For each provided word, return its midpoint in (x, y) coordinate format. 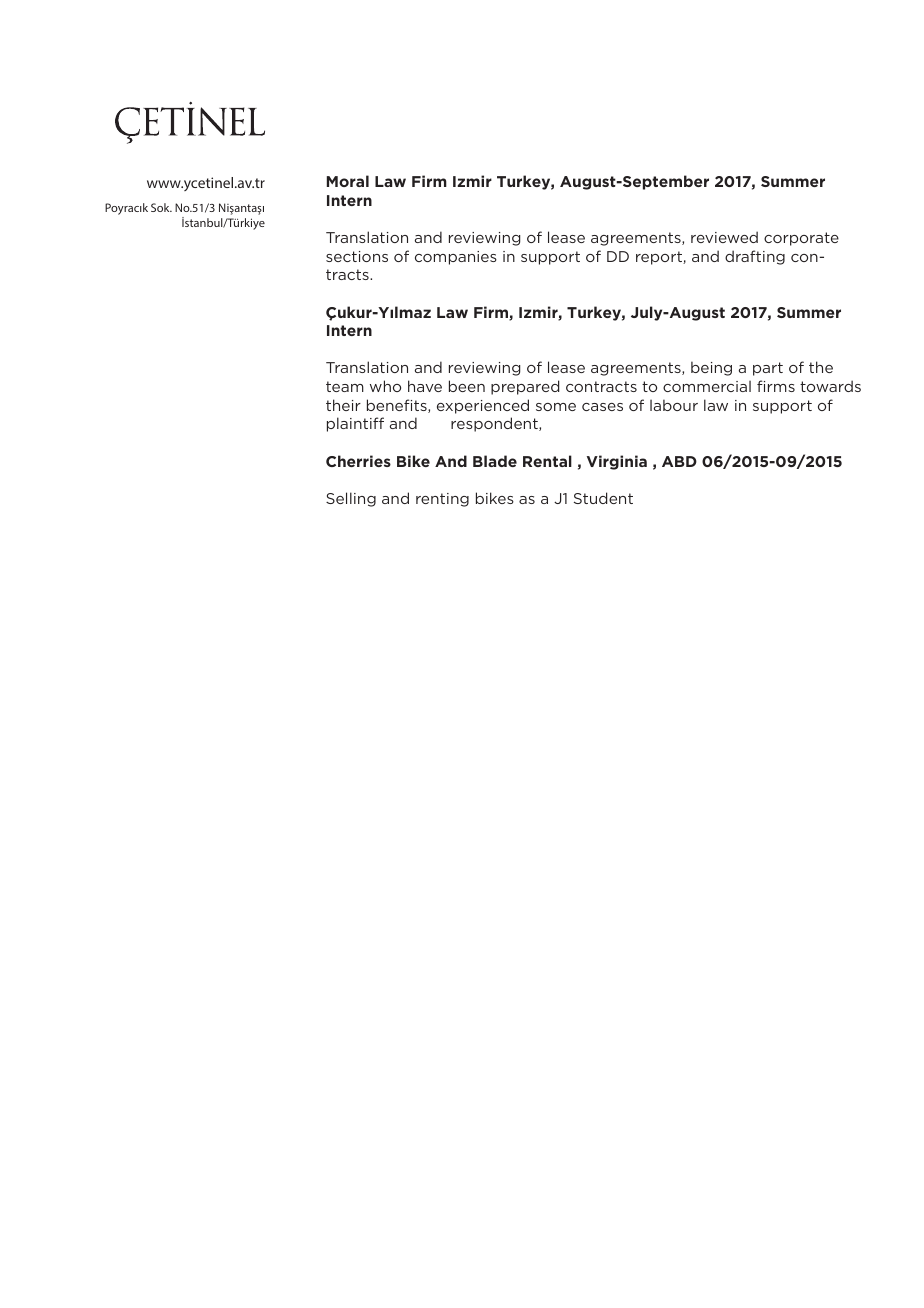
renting (442, 500)
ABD (679, 461)
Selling (351, 499)
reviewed (724, 237)
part (768, 369)
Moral (348, 181)
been (467, 386)
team (345, 386)
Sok (161, 207)
